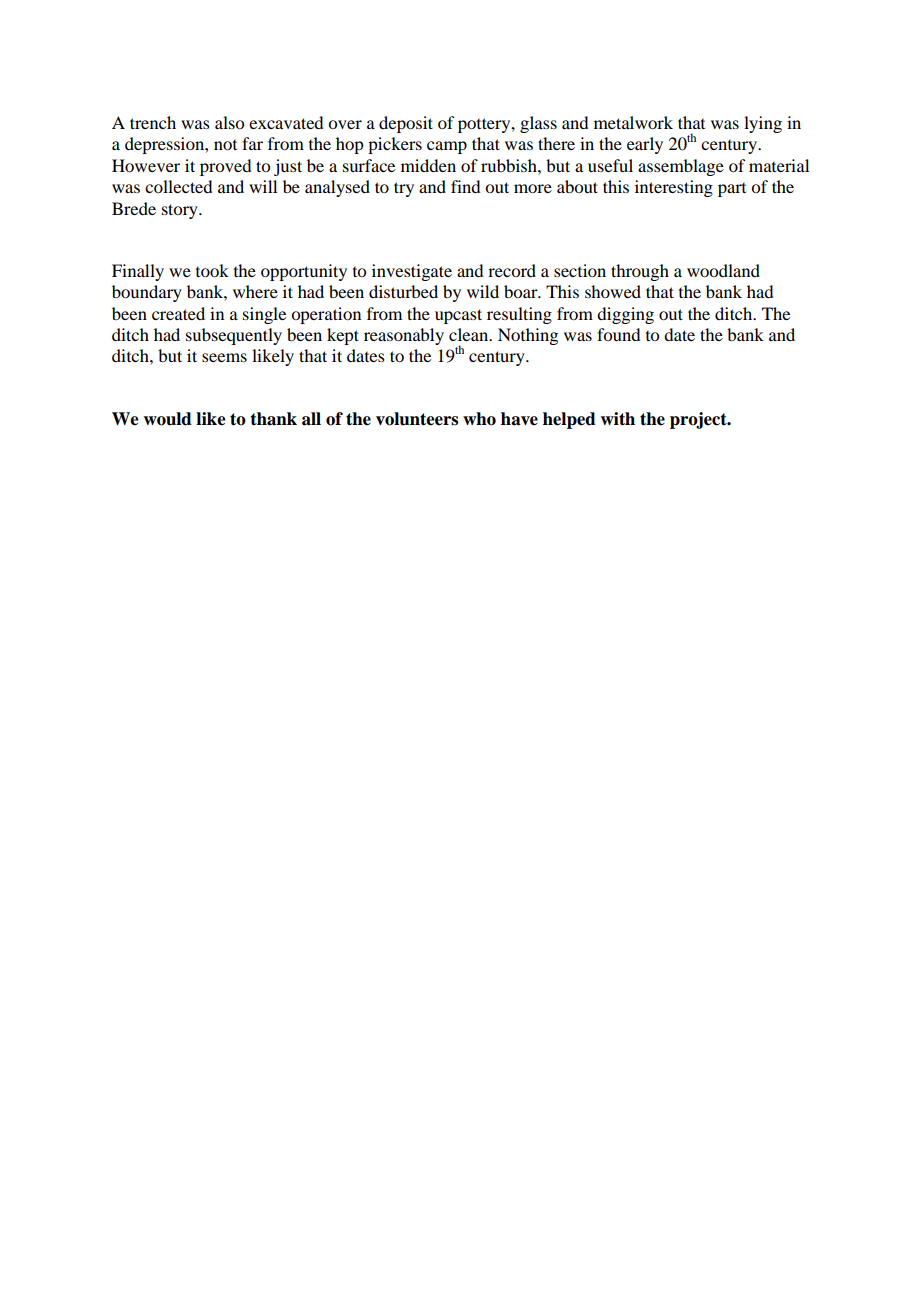 The height and width of the document is (1308, 924). Describe the element at coordinates (479, 419) in the document. I see `who` at that location.
